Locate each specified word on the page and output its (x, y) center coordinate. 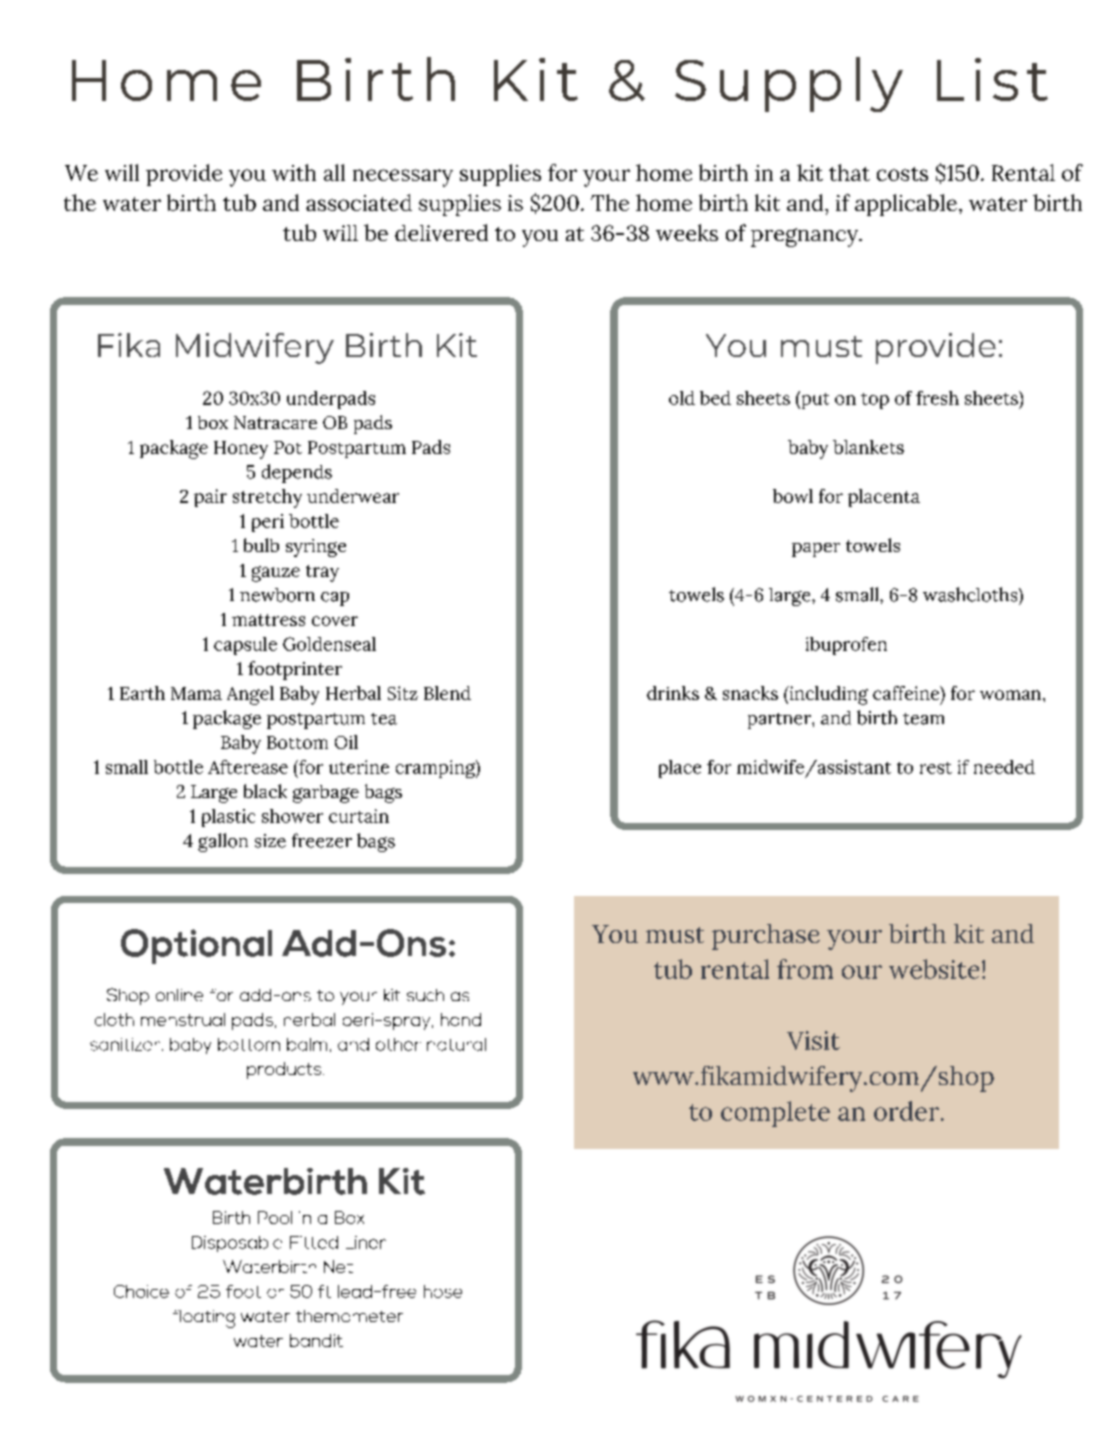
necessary (403, 178)
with (294, 172)
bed (715, 398)
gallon (223, 842)
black (265, 791)
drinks (673, 693)
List (992, 79)
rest (936, 768)
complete (775, 1114)
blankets (868, 447)
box (213, 422)
